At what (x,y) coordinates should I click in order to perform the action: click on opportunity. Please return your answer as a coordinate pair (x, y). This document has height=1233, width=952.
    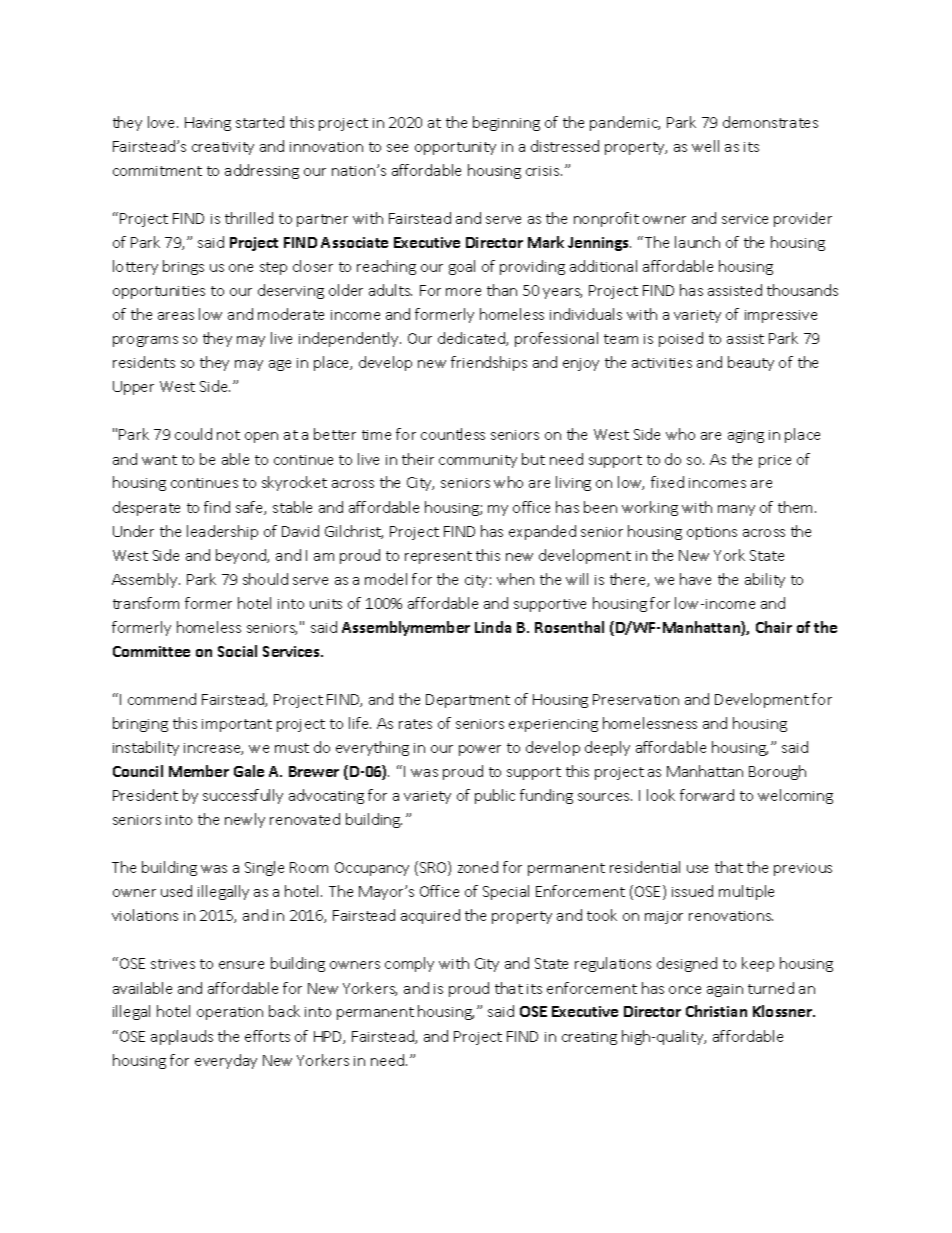
    Looking at the image, I should click on (455, 148).
